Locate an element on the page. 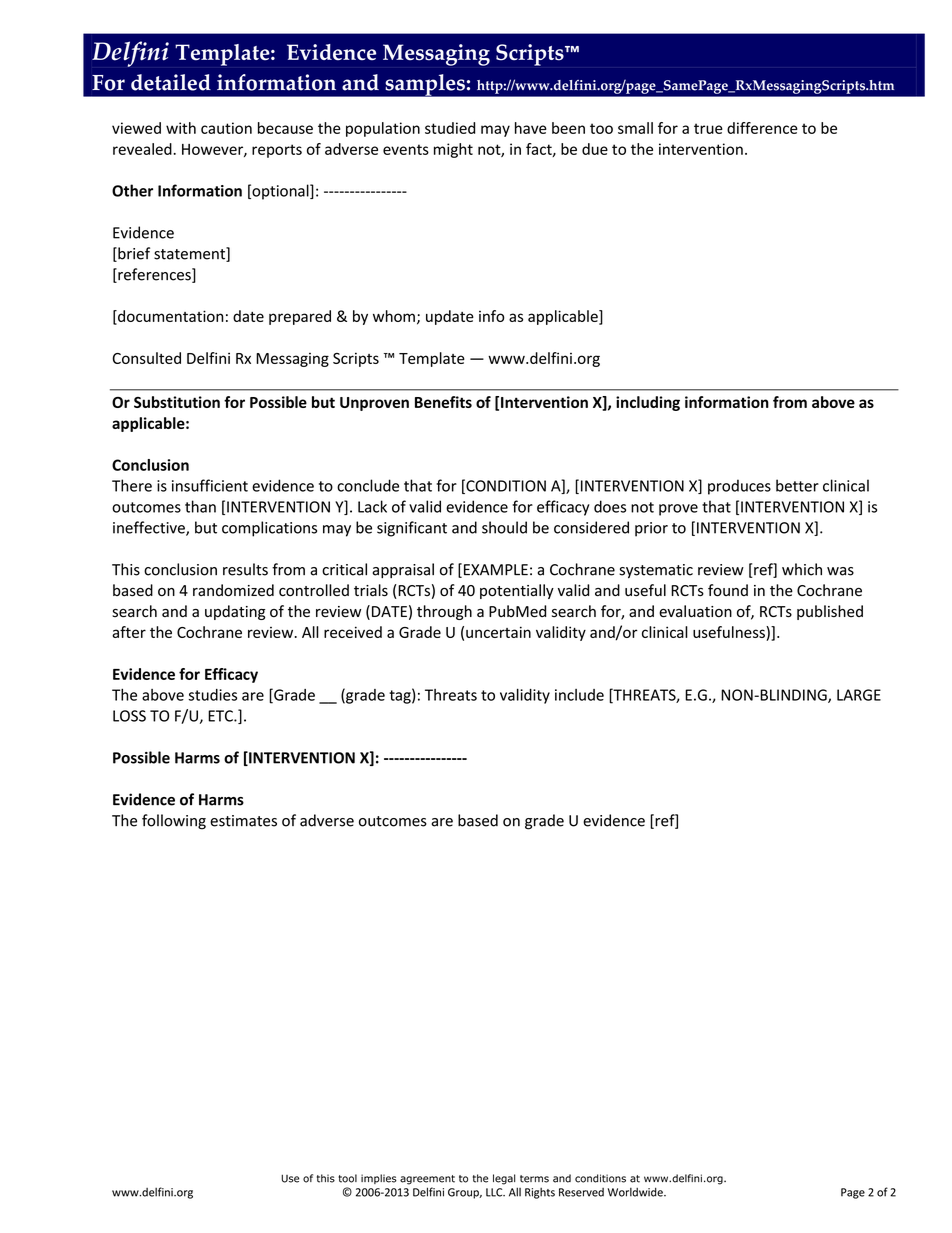 The height and width of the image is (1233, 952). include is located at coordinates (579, 695).
